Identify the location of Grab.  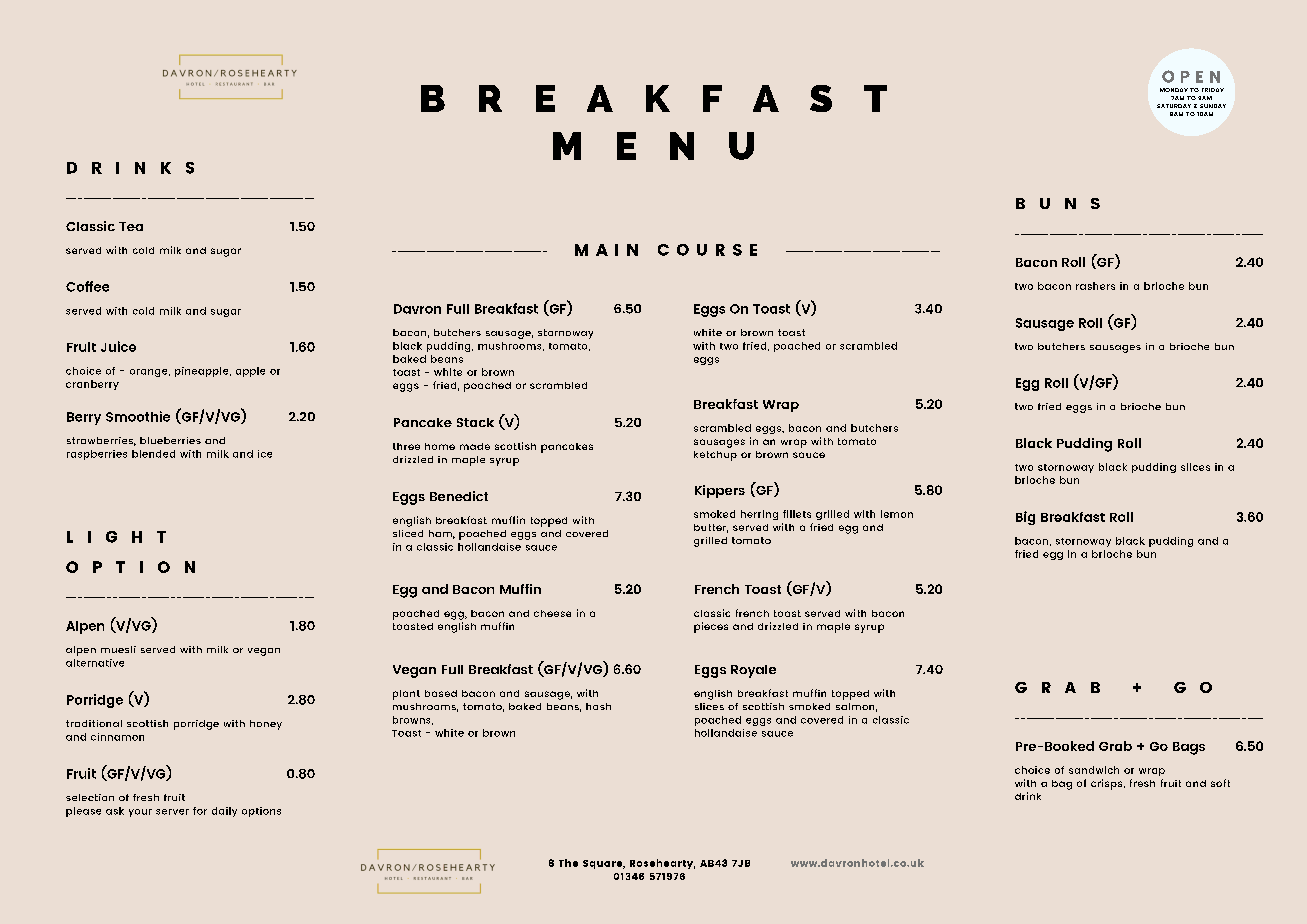
(1115, 746).
